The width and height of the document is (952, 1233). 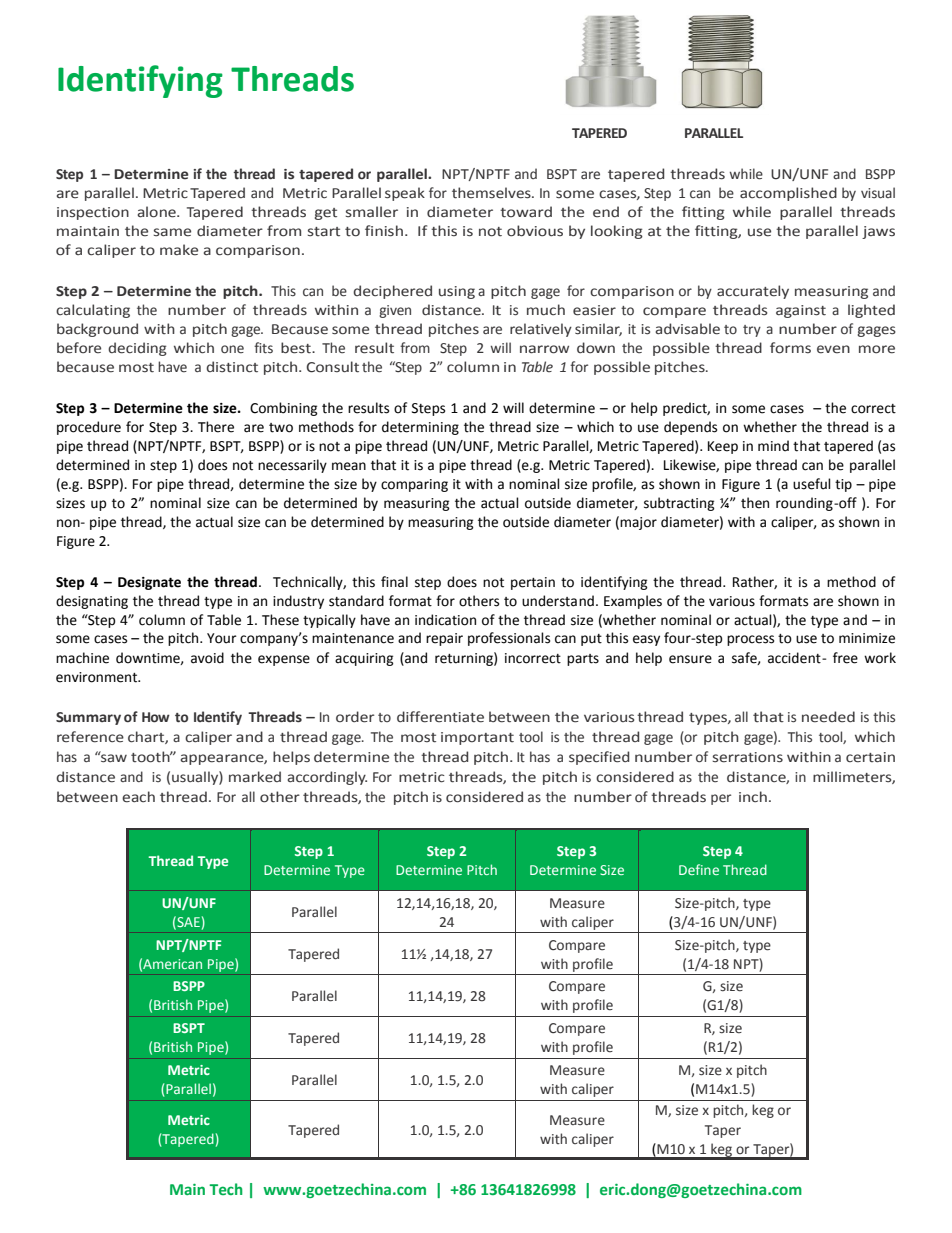 I want to click on then, so click(x=755, y=503).
